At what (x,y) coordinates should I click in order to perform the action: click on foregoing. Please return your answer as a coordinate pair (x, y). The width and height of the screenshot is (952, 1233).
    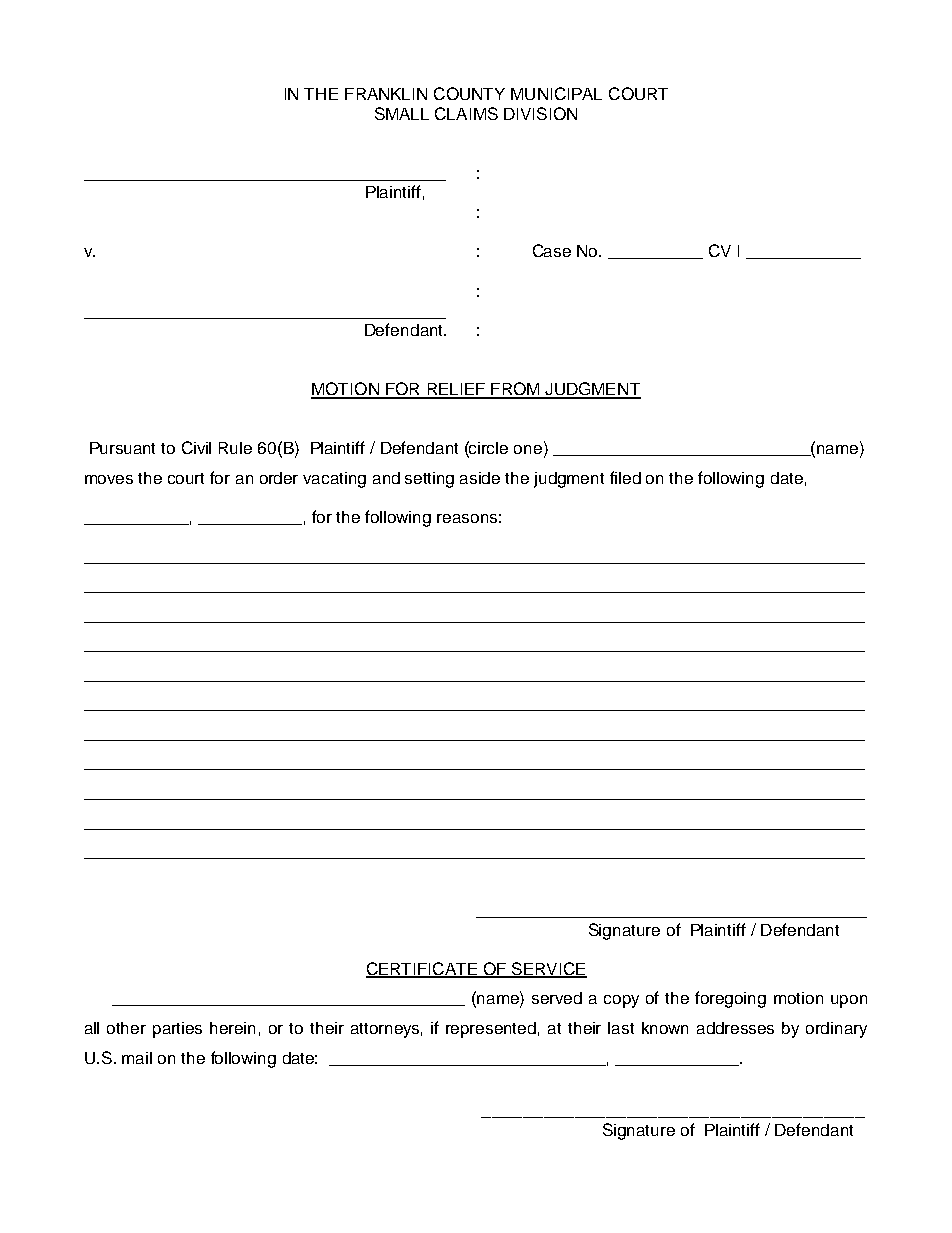
    Looking at the image, I should click on (730, 999).
